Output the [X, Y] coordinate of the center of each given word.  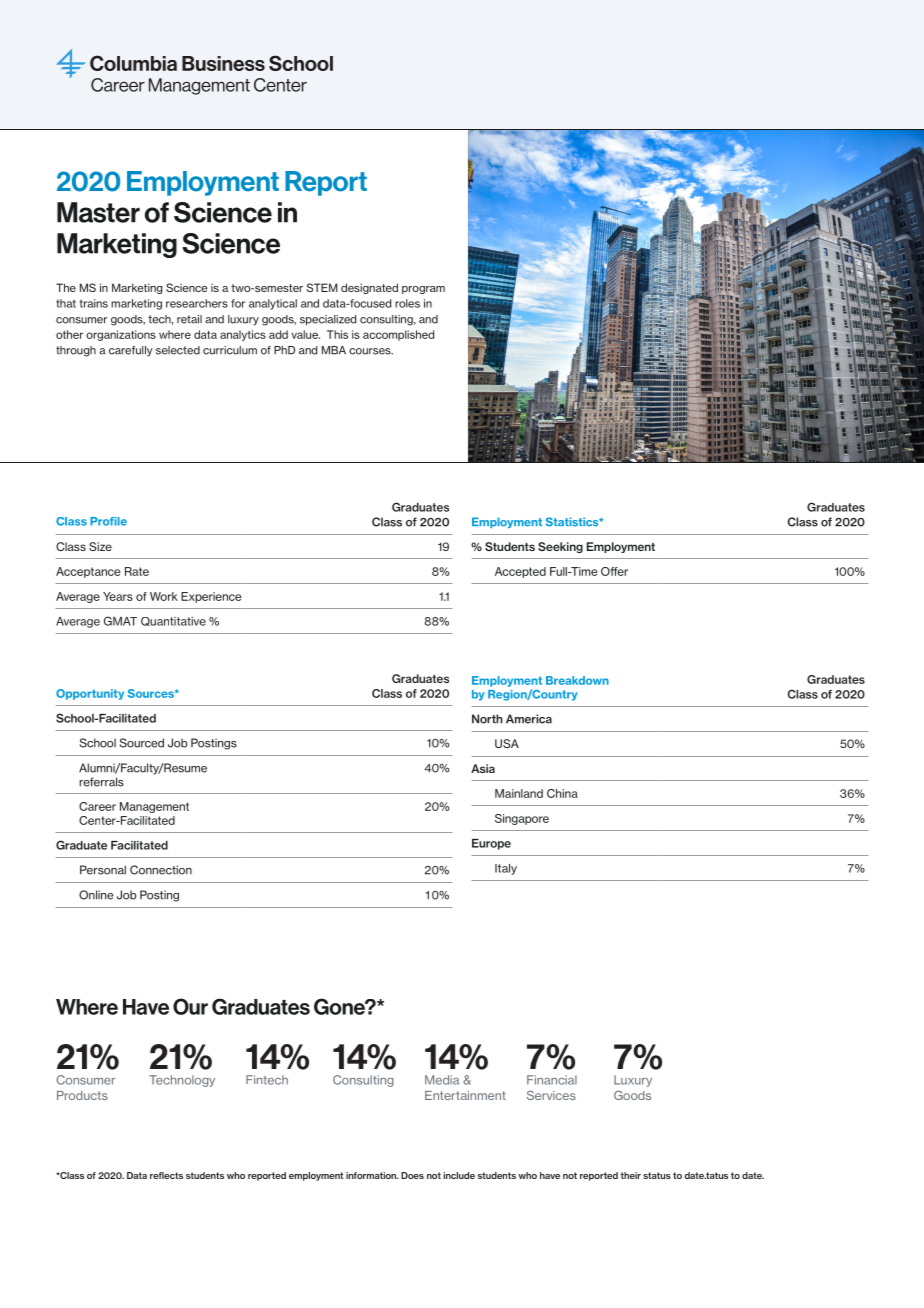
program [423, 290]
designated [369, 288]
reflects [166, 1175]
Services [551, 1095]
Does [412, 1175]
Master [98, 212]
